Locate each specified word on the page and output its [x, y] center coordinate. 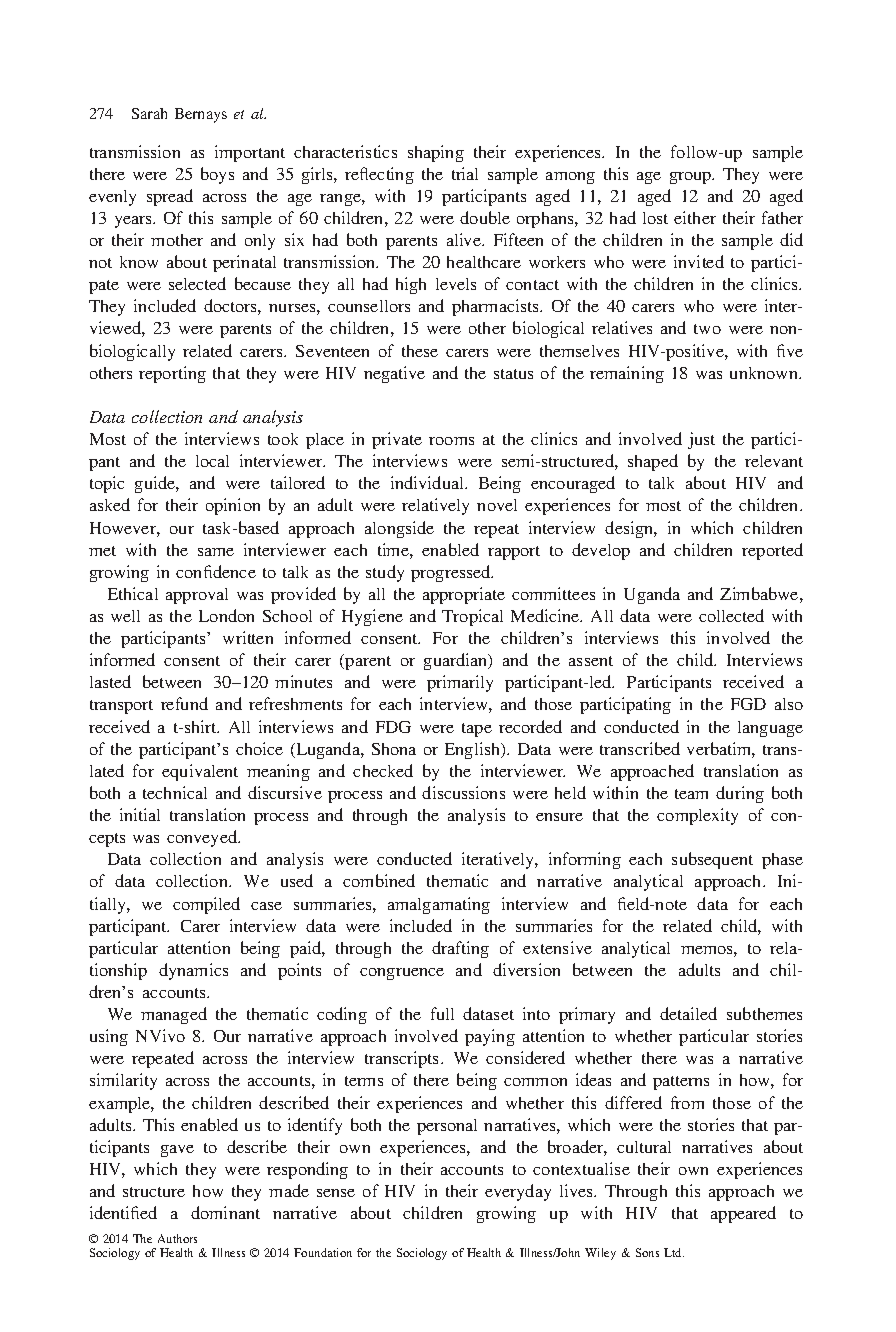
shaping [436, 153]
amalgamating [439, 905]
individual [429, 482]
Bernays [201, 115]
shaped [653, 462]
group [692, 178]
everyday [518, 1192]
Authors [177, 1238]
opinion [233, 506]
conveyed [203, 838]
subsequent [712, 860]
